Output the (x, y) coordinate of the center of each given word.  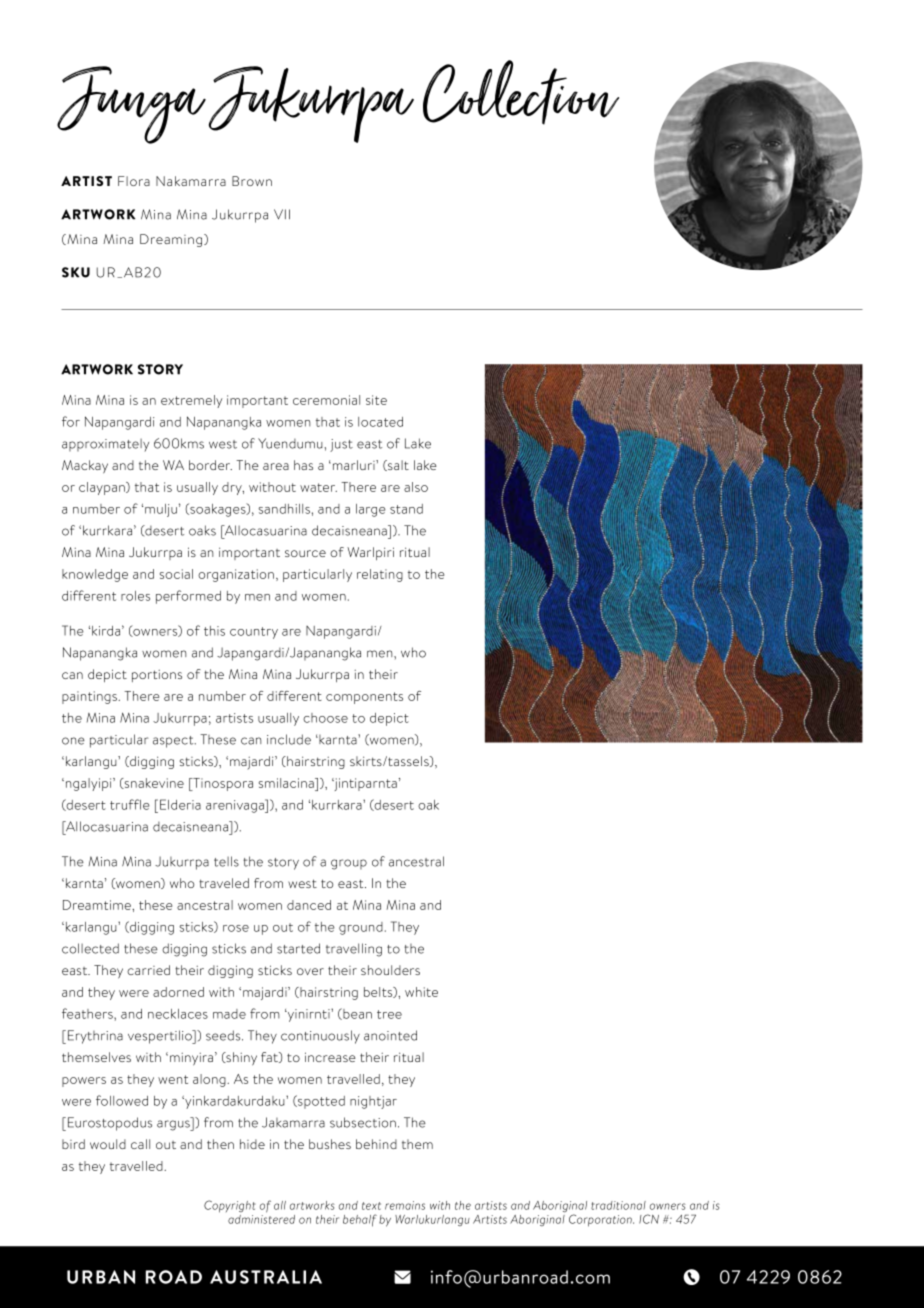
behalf (360, 1220)
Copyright (230, 1206)
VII (282, 214)
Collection (521, 92)
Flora (134, 181)
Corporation (601, 1220)
